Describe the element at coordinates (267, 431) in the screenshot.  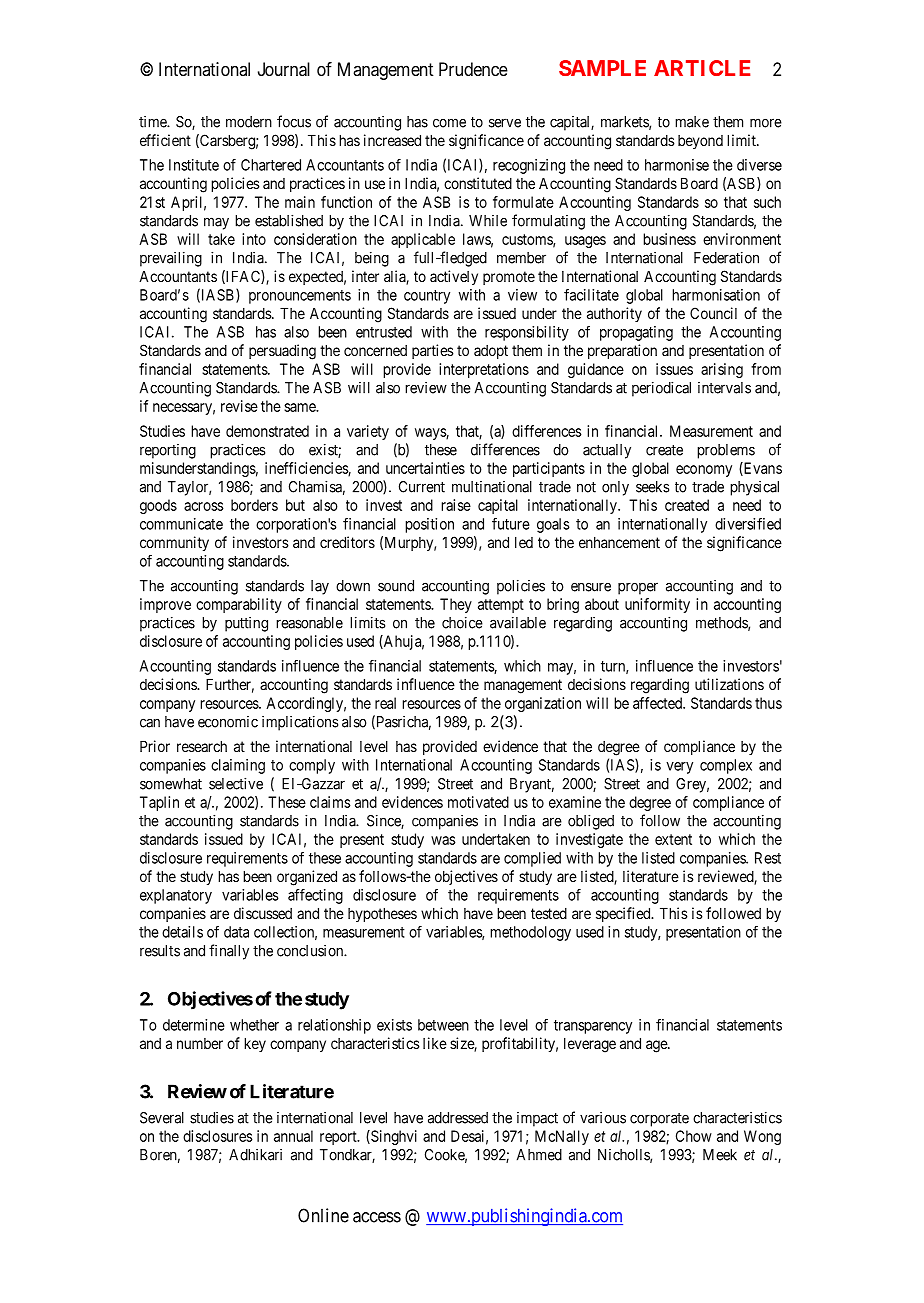
I see `demonstrated` at that location.
